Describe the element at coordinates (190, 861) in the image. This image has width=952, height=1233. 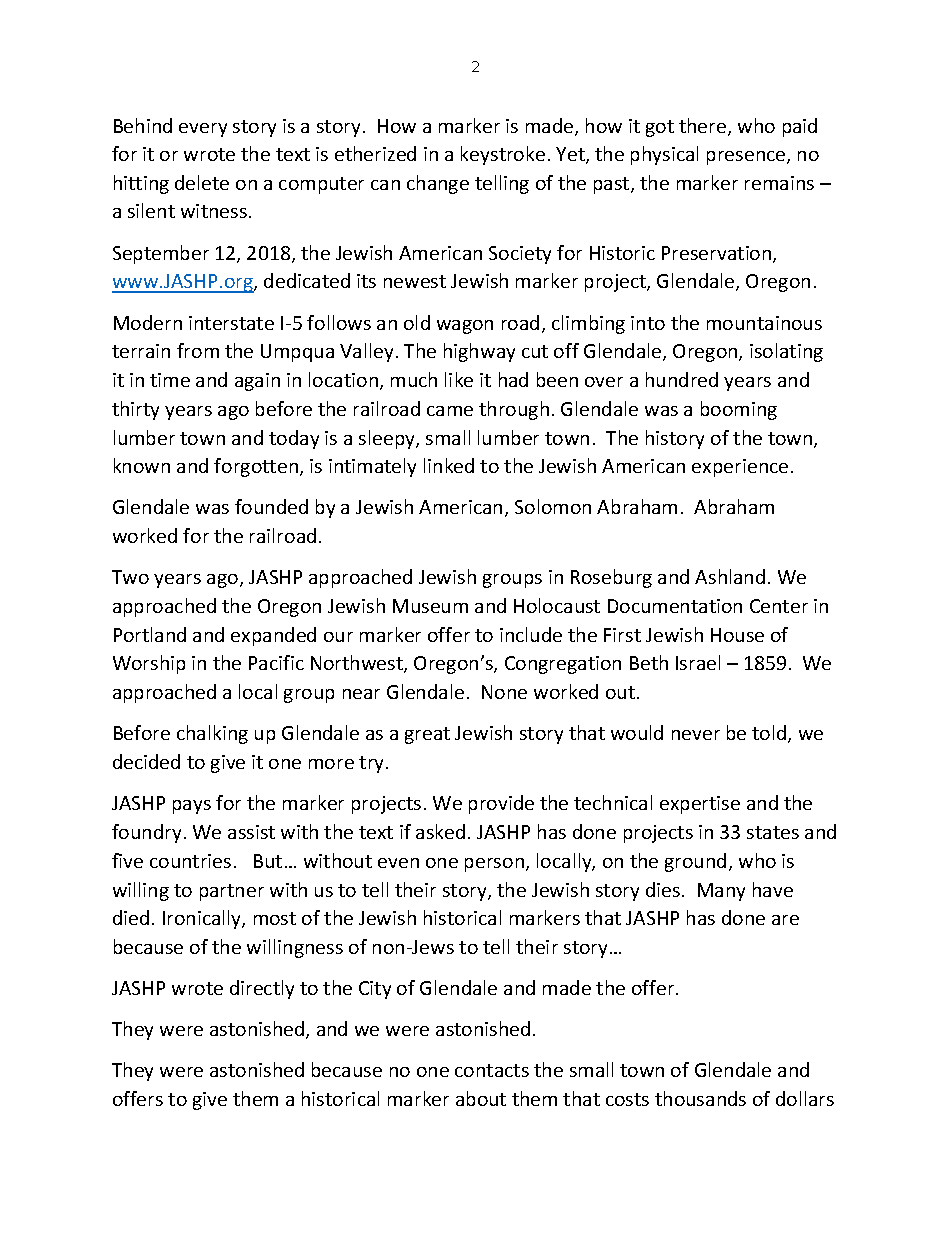
I see `countries` at that location.
